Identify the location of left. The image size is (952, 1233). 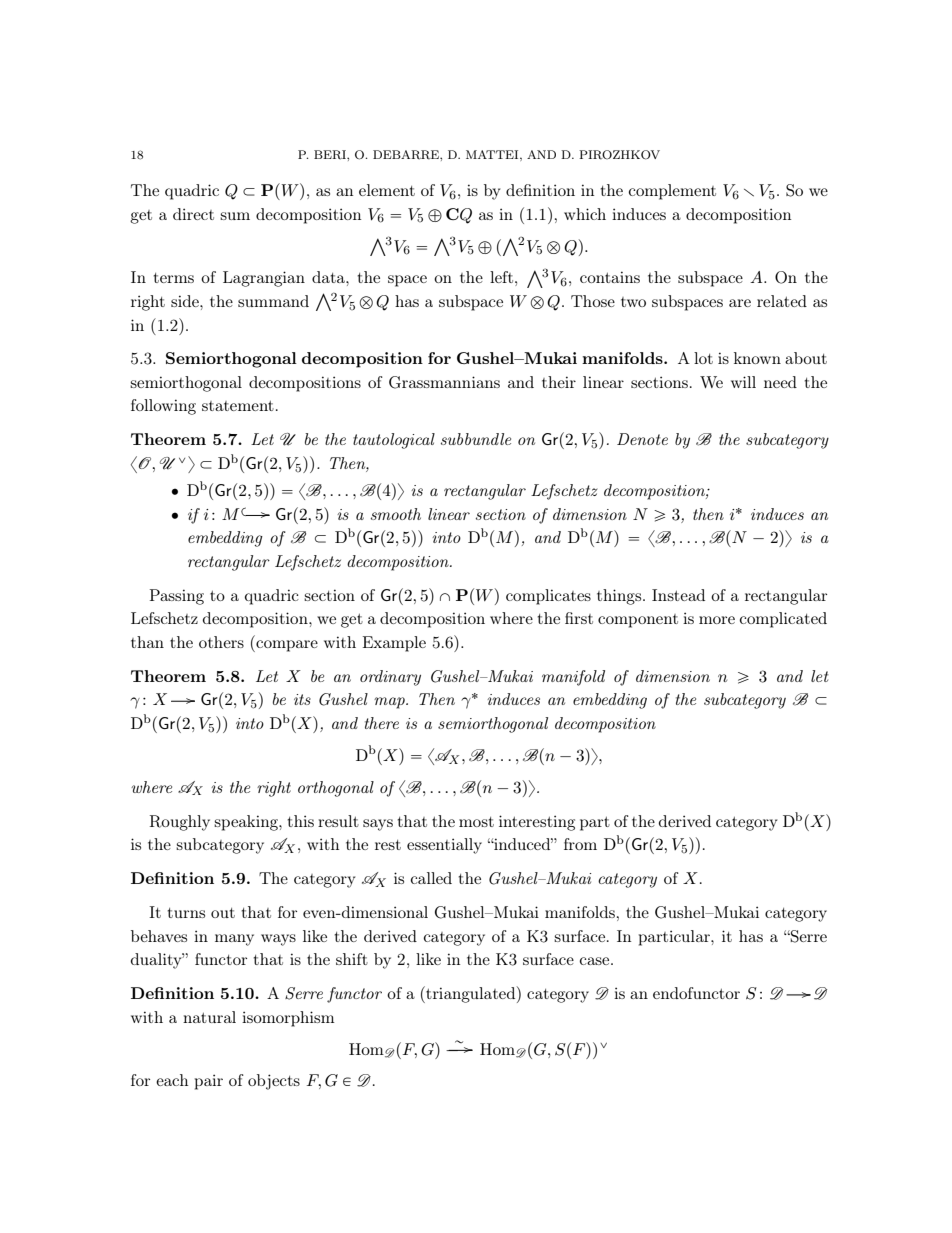
(501, 277).
